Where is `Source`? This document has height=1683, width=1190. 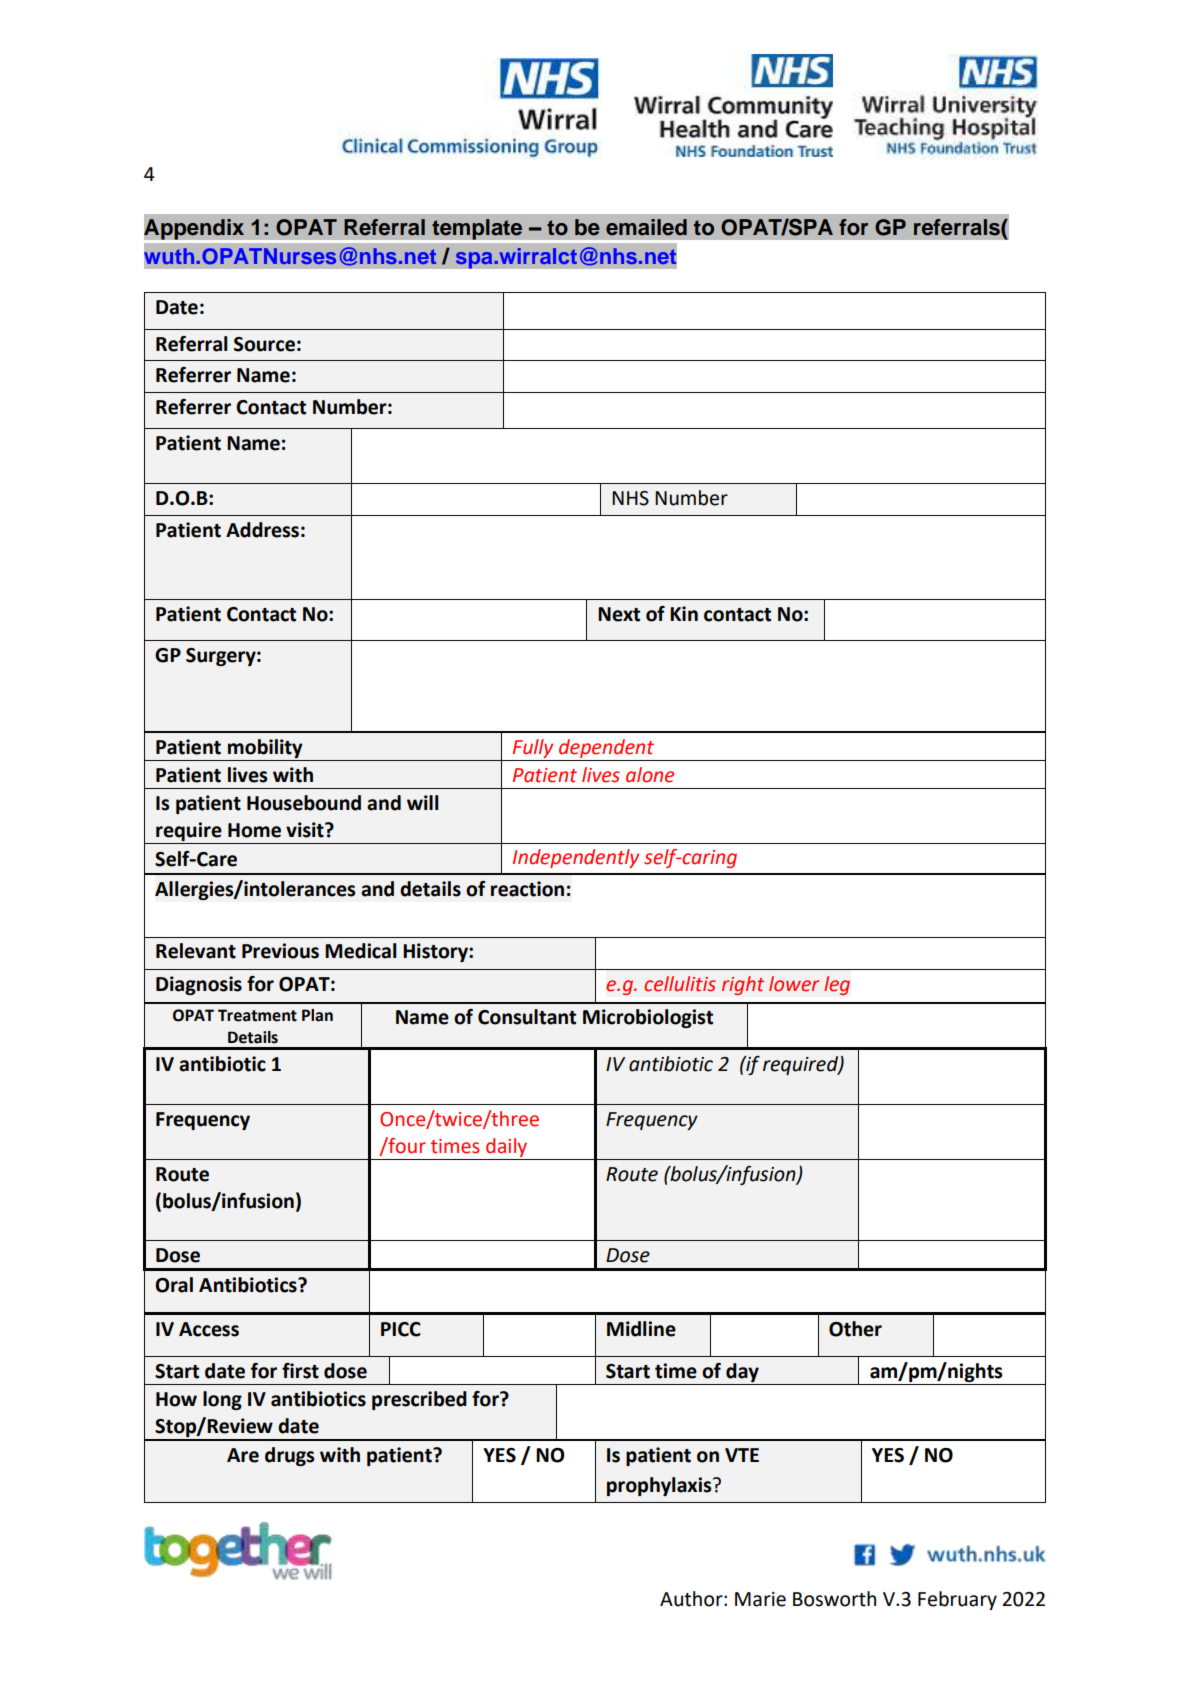
Source is located at coordinates (264, 344).
